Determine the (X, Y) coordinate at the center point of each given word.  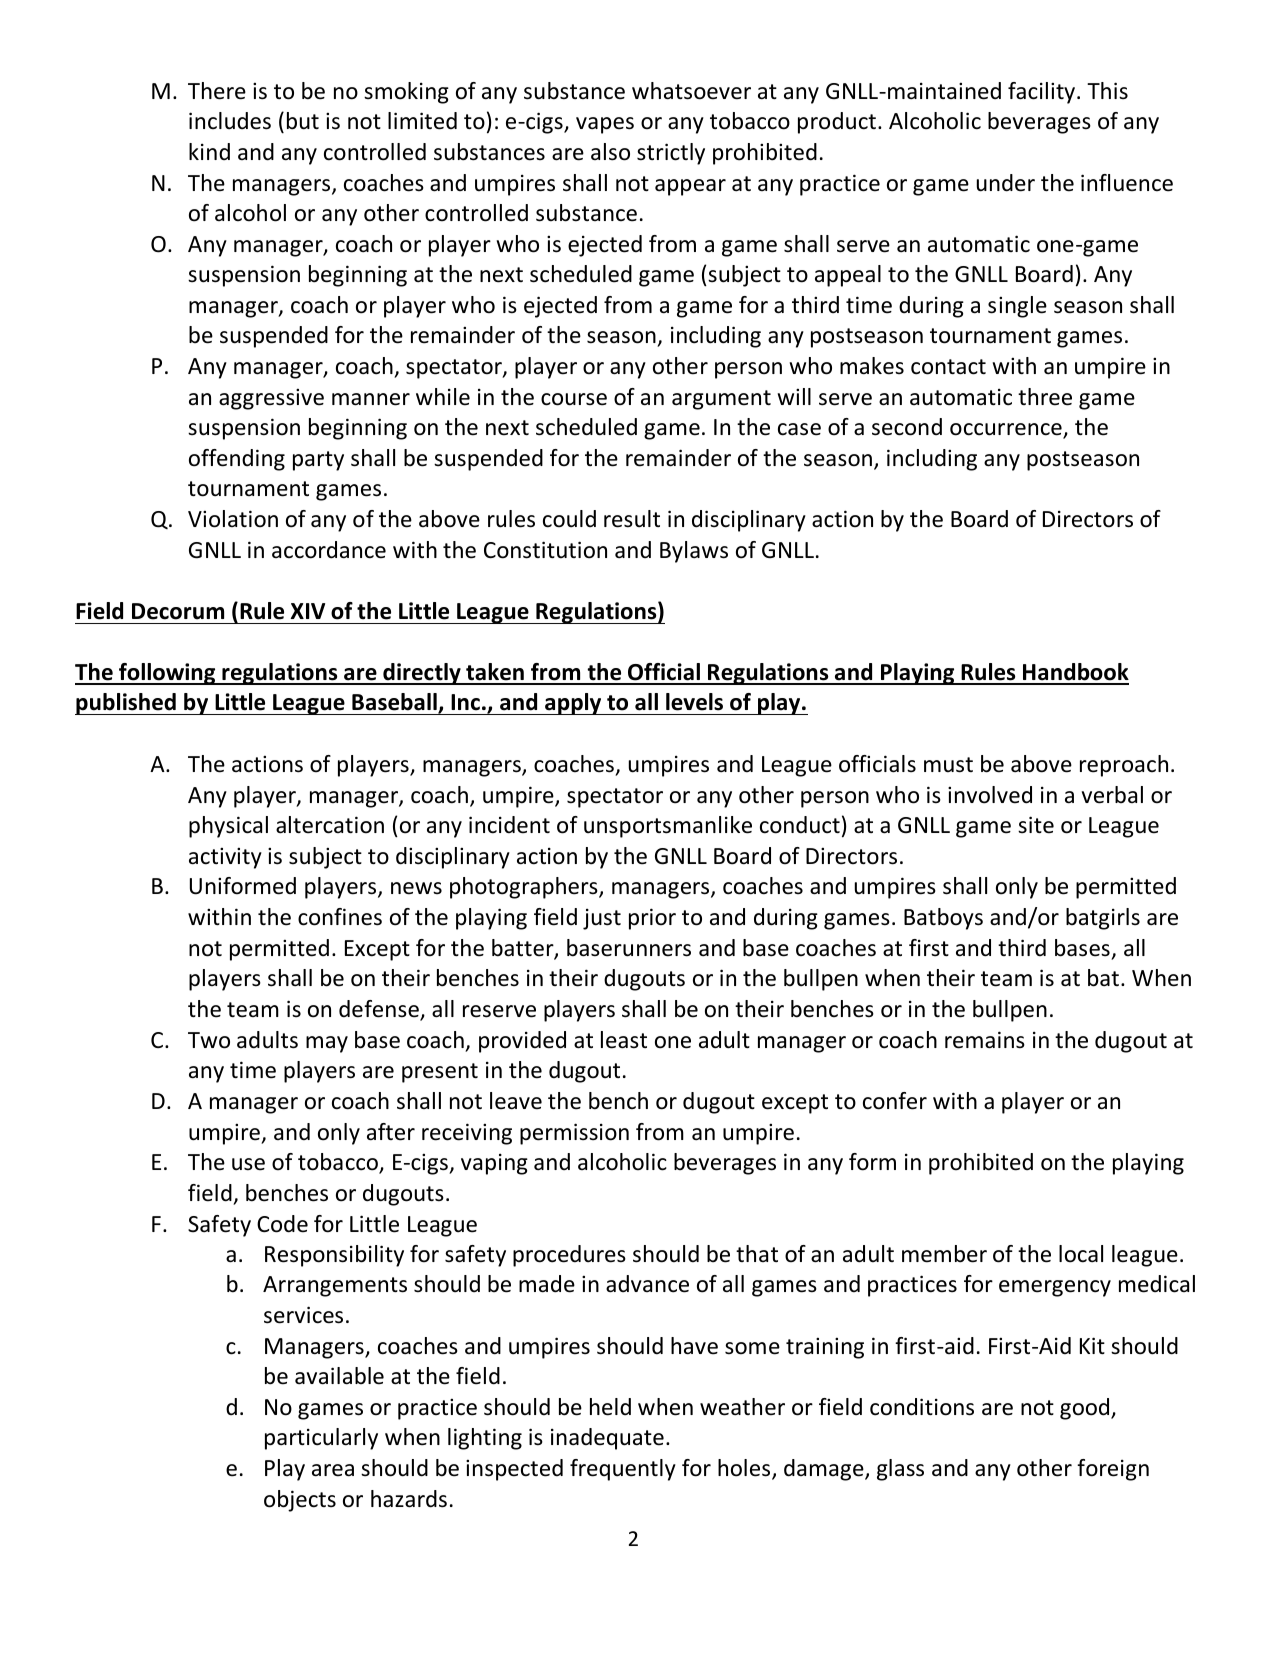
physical (228, 827)
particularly (321, 1439)
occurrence (1007, 430)
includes (230, 121)
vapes (605, 125)
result (632, 519)
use (248, 1164)
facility (1043, 93)
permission (574, 1134)
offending (237, 460)
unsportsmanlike (668, 827)
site (1036, 825)
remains (985, 1040)
